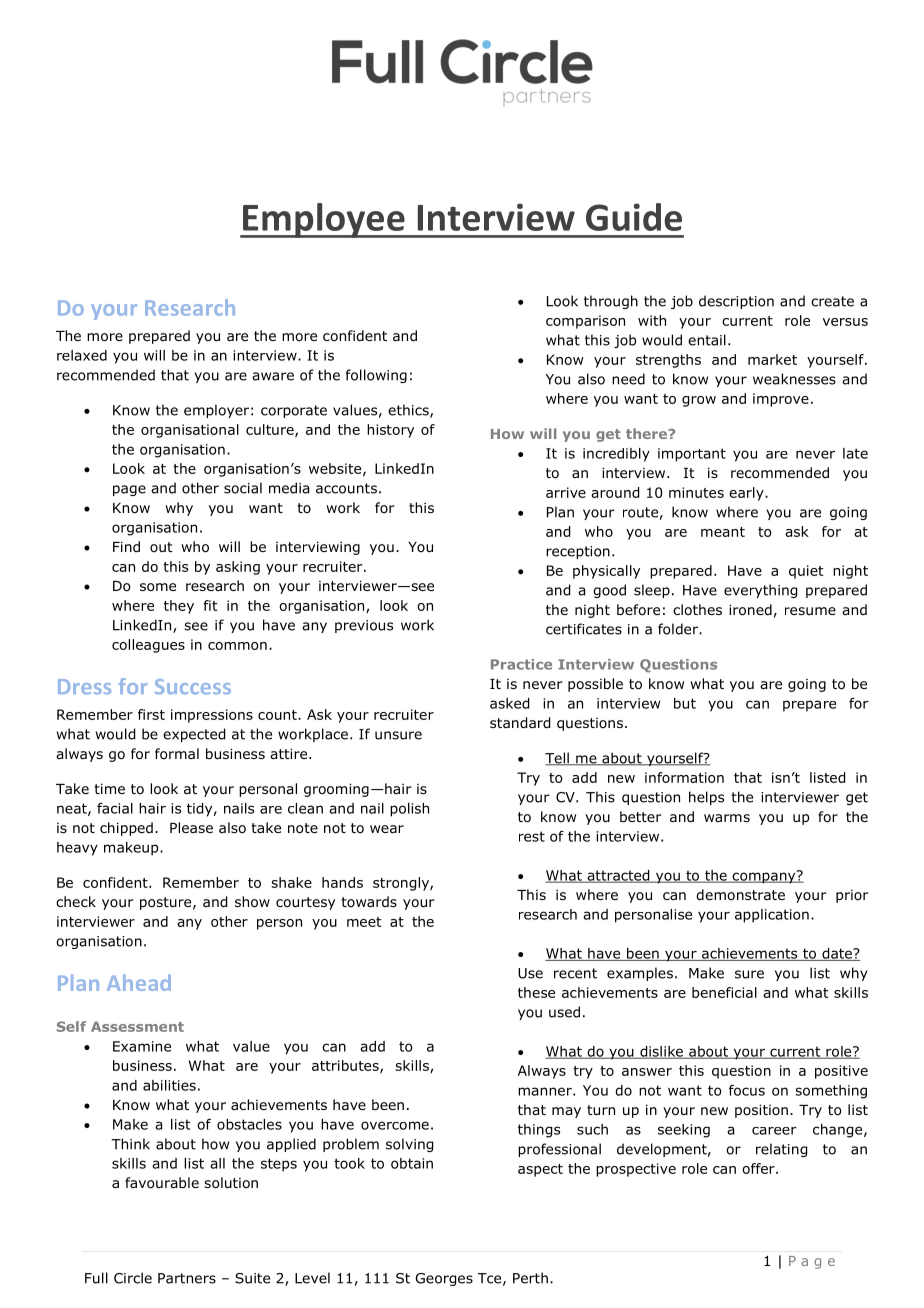 The image size is (924, 1308). Describe the element at coordinates (684, 777) in the document. I see `information` at that location.
